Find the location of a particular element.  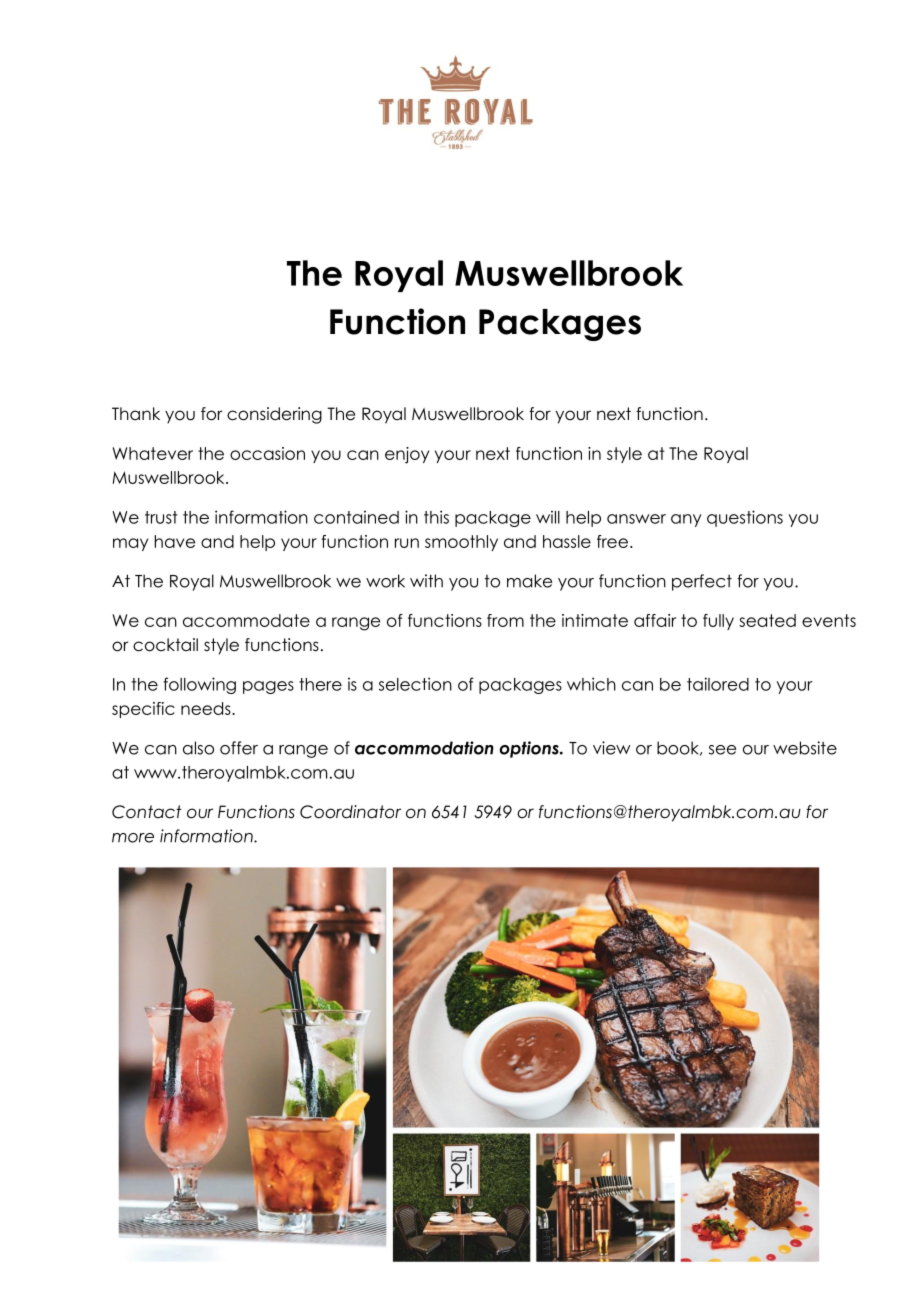

Contact is located at coordinates (147, 812).
